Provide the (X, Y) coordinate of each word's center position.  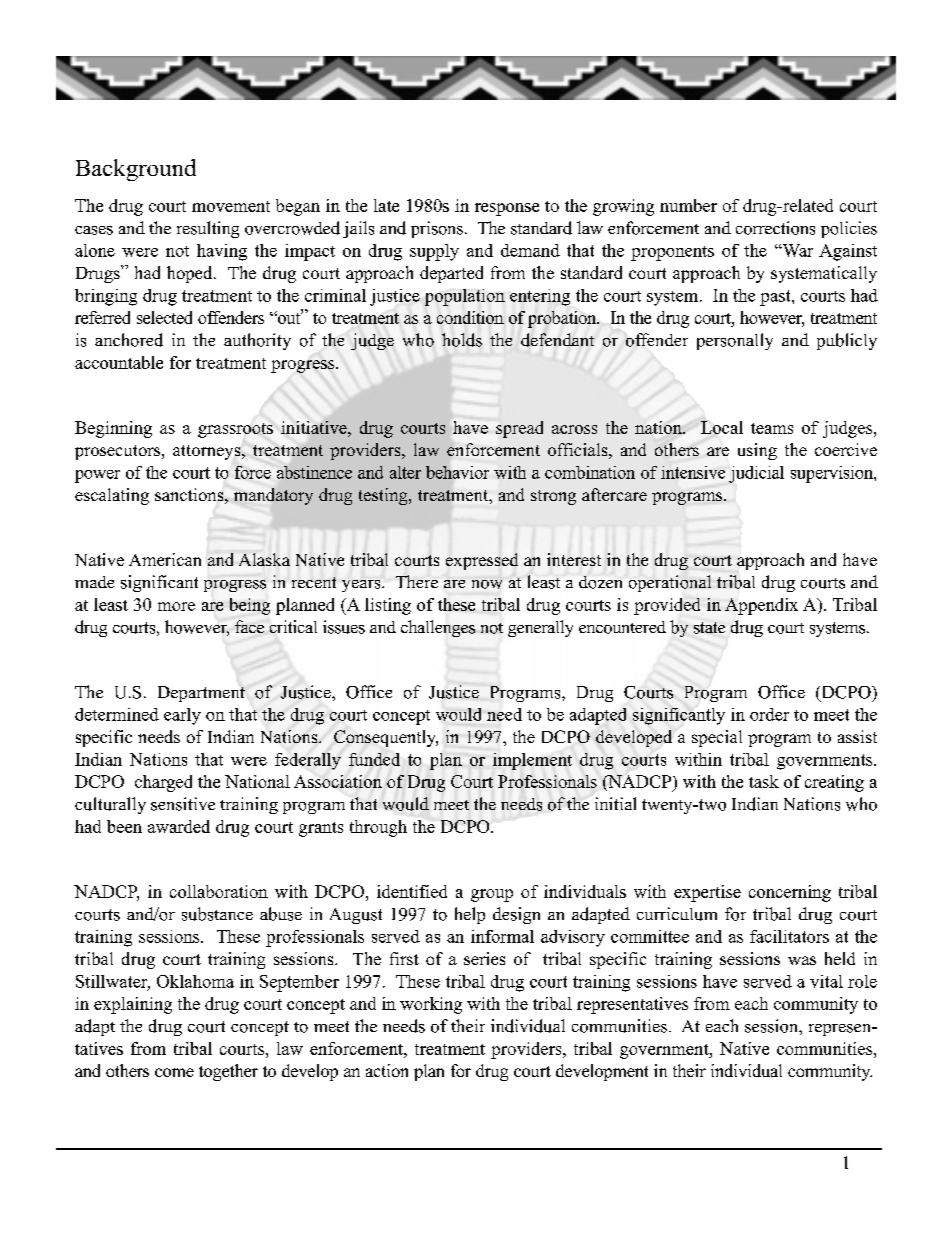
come (174, 1072)
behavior (457, 472)
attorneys (208, 452)
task (764, 781)
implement (532, 761)
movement (231, 206)
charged (163, 783)
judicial (756, 474)
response (507, 209)
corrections (775, 228)
